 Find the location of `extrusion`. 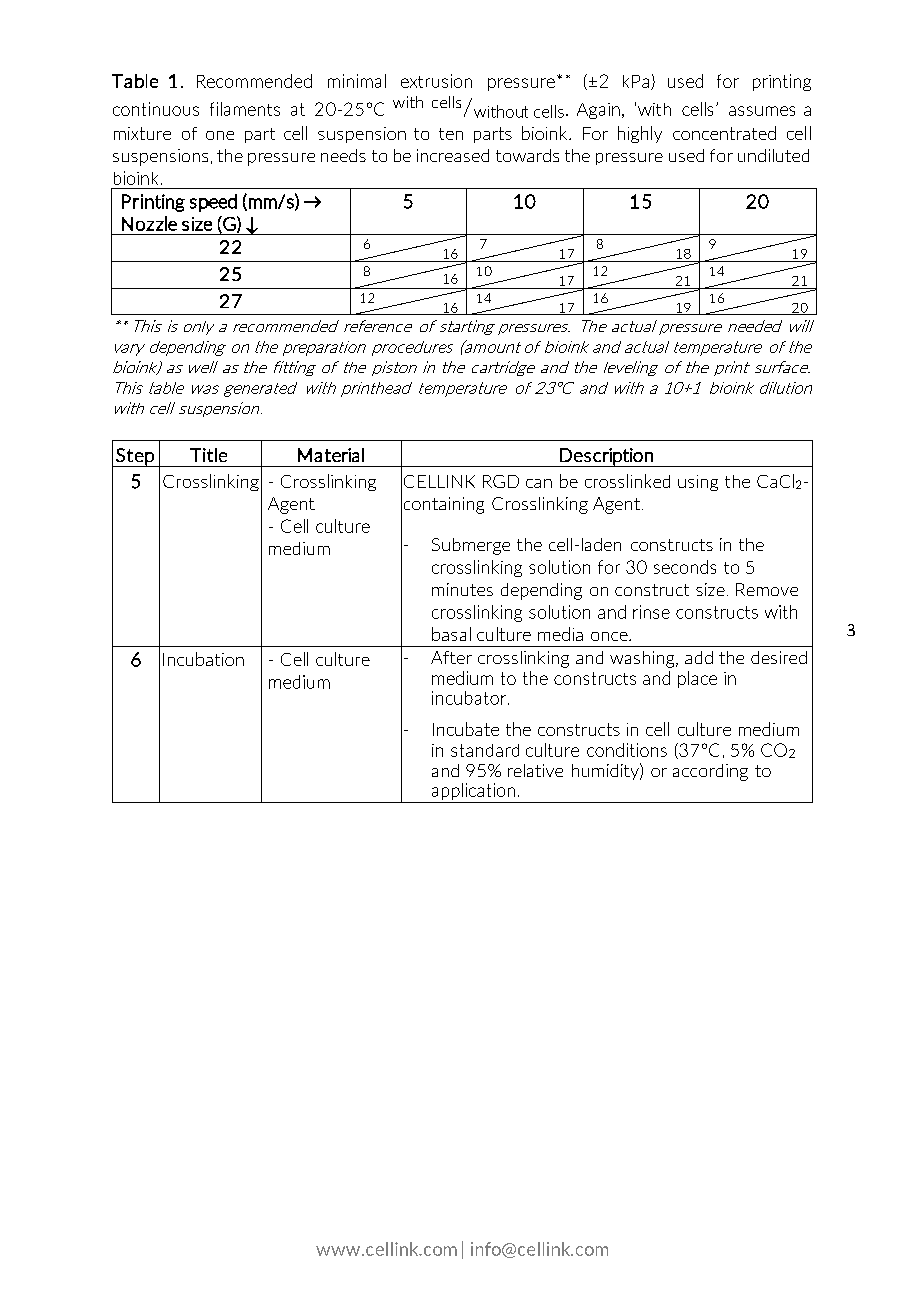

extrusion is located at coordinates (436, 81).
